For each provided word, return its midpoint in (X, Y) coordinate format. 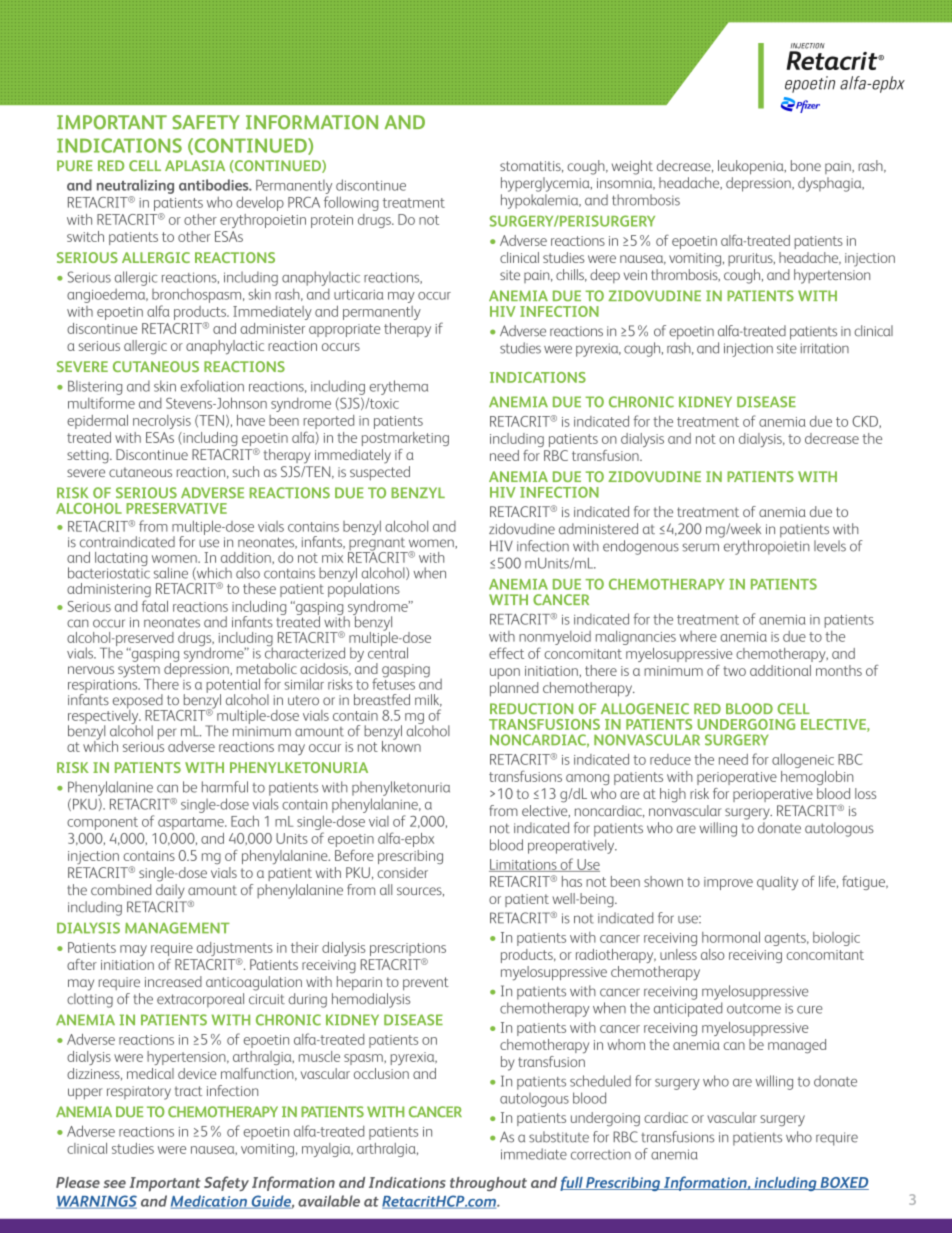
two (734, 671)
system (139, 672)
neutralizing (135, 186)
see (115, 1184)
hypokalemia (541, 201)
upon (505, 673)
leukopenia (752, 167)
